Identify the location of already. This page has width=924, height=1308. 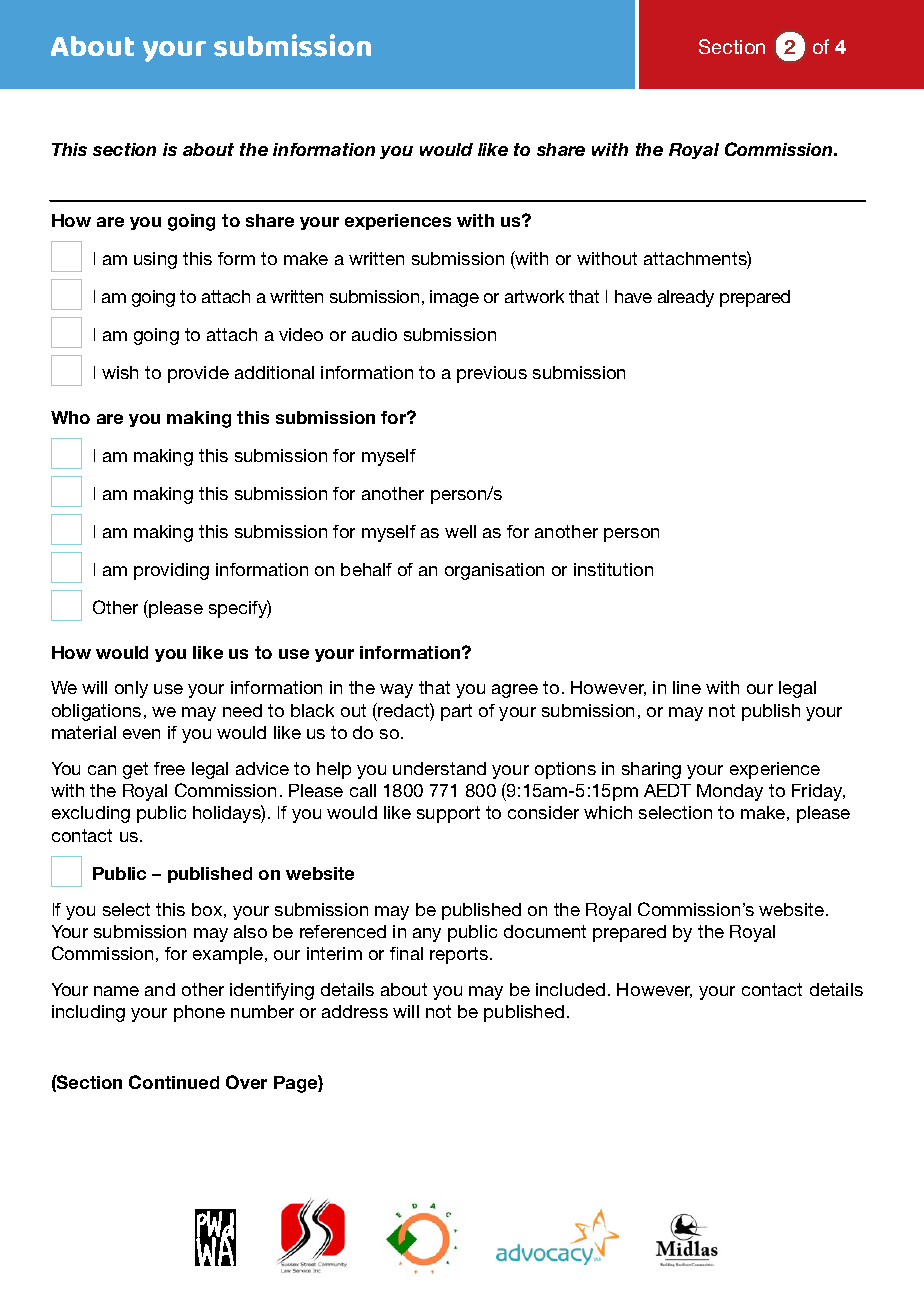
(686, 298).
